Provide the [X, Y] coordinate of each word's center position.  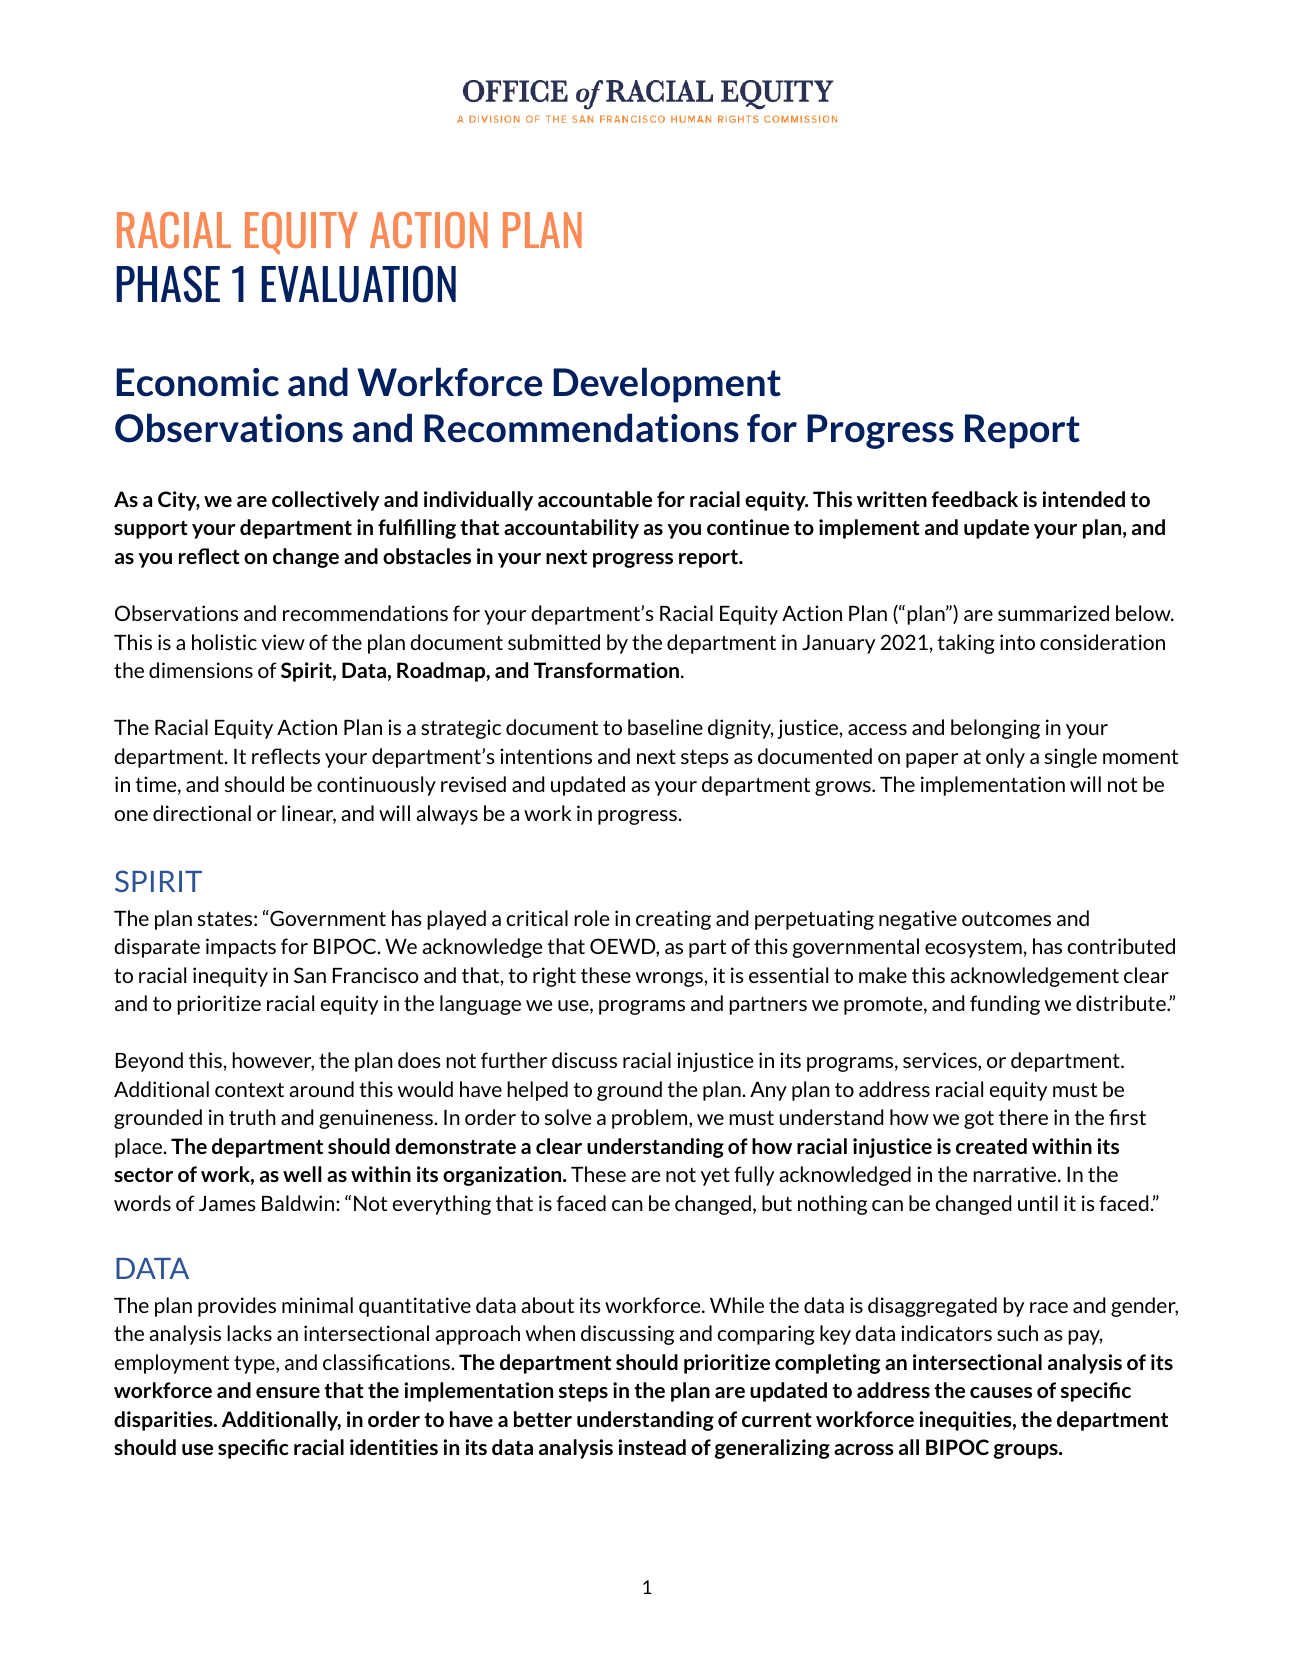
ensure [288, 1392]
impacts [241, 948]
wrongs [670, 979]
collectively [325, 501]
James [227, 1203]
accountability [571, 529]
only [1005, 758]
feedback [974, 499]
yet [715, 1177]
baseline [665, 727]
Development [667, 385]
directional [202, 813]
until [1038, 1203]
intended [1084, 499]
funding [1005, 1005]
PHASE [168, 284]
